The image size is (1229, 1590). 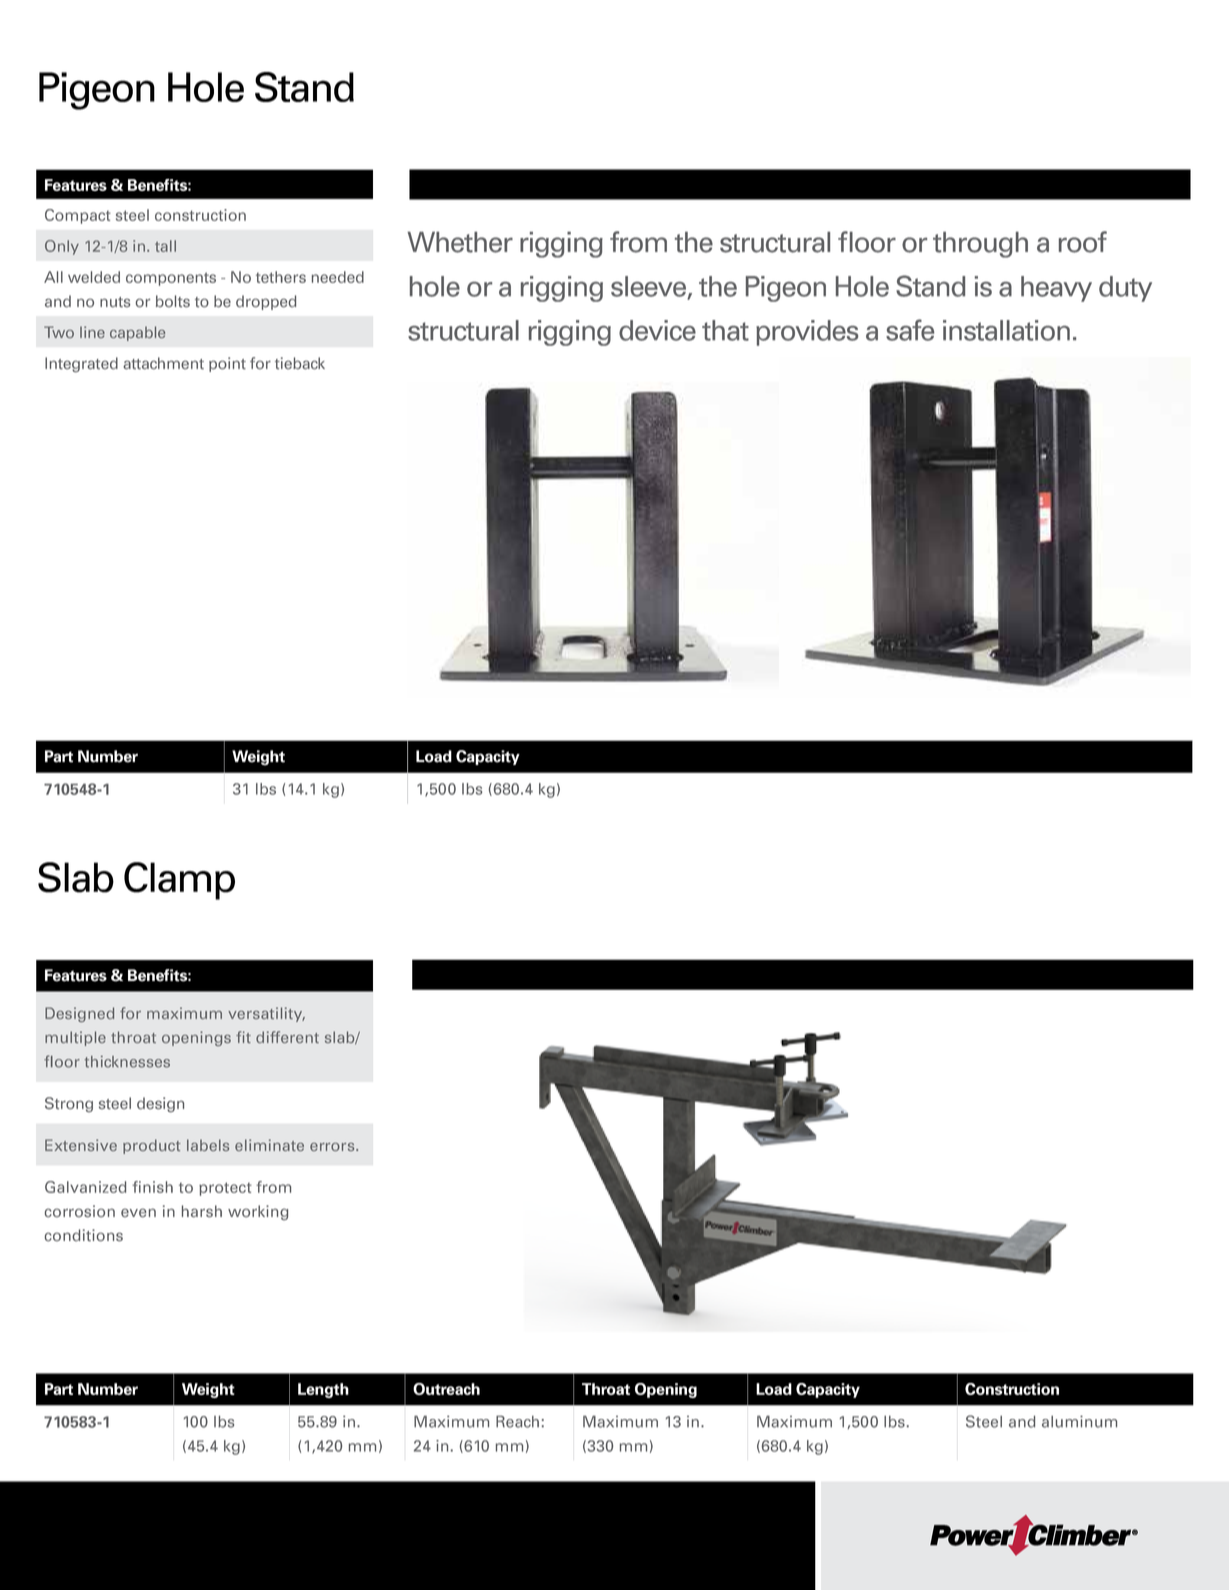 What do you see at coordinates (258, 1212) in the document?
I see `working` at bounding box center [258, 1212].
